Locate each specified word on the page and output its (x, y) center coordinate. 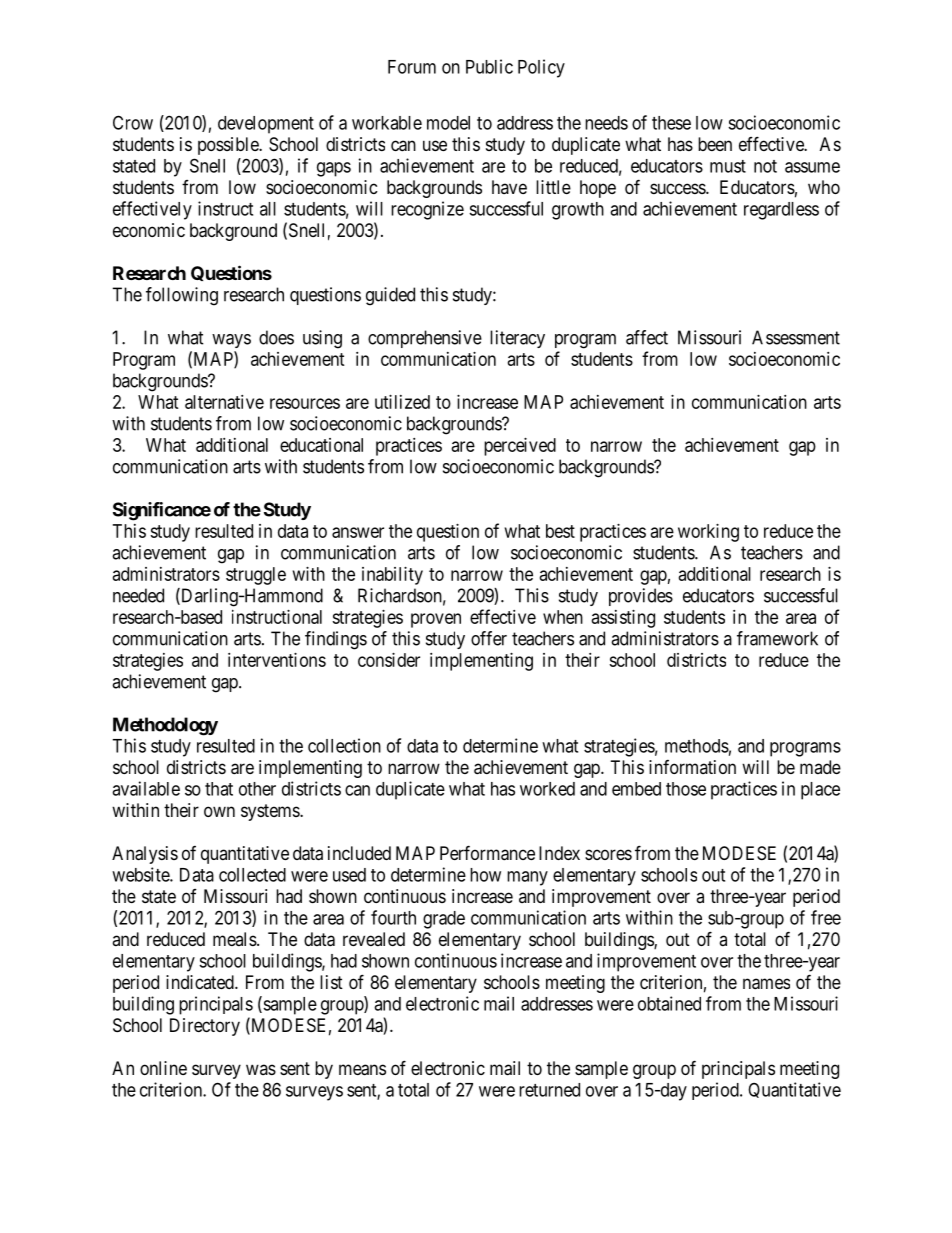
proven (436, 620)
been (715, 144)
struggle (256, 576)
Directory (205, 1027)
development (266, 125)
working (708, 533)
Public (489, 66)
